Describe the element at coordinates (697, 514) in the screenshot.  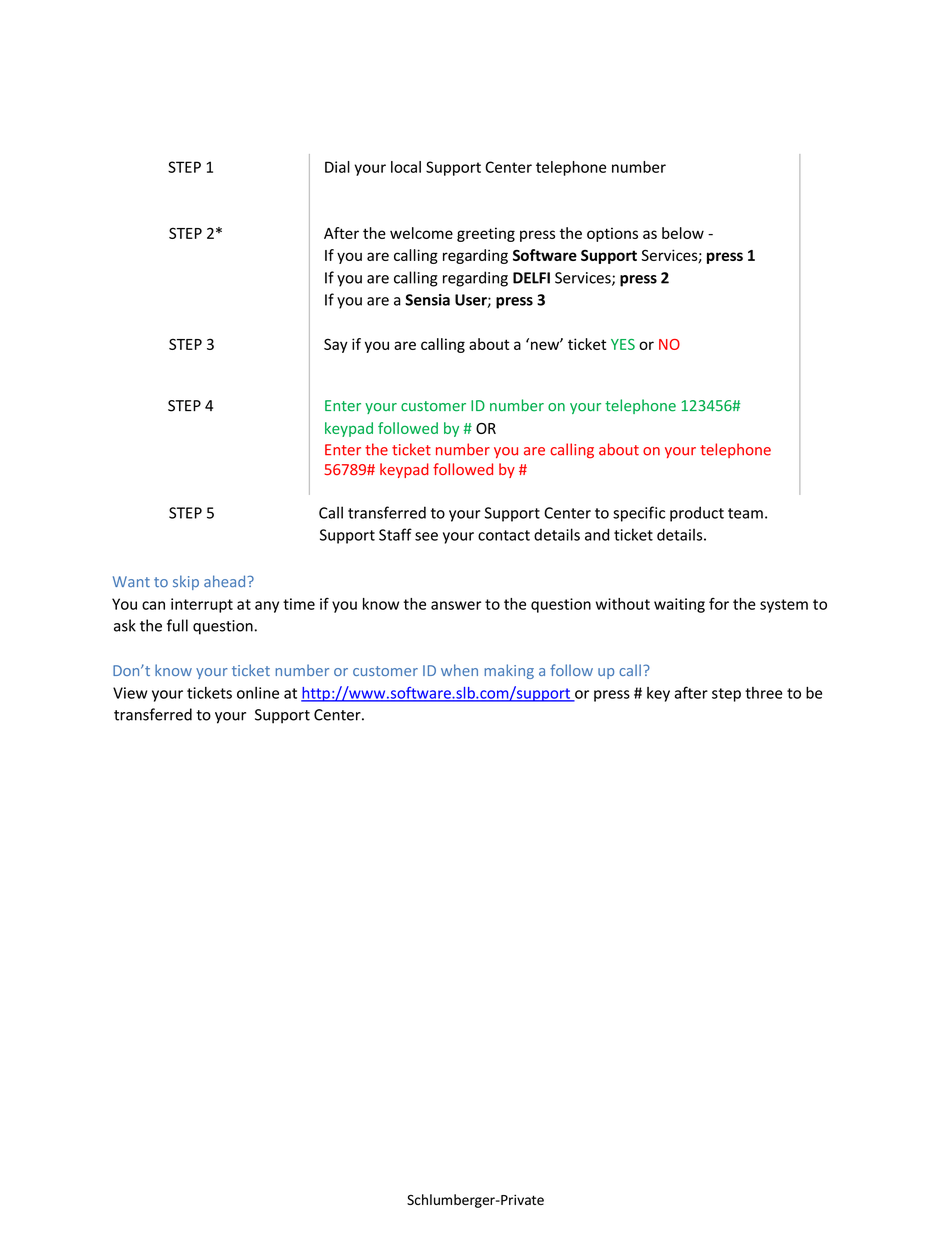
I see `product` at that location.
